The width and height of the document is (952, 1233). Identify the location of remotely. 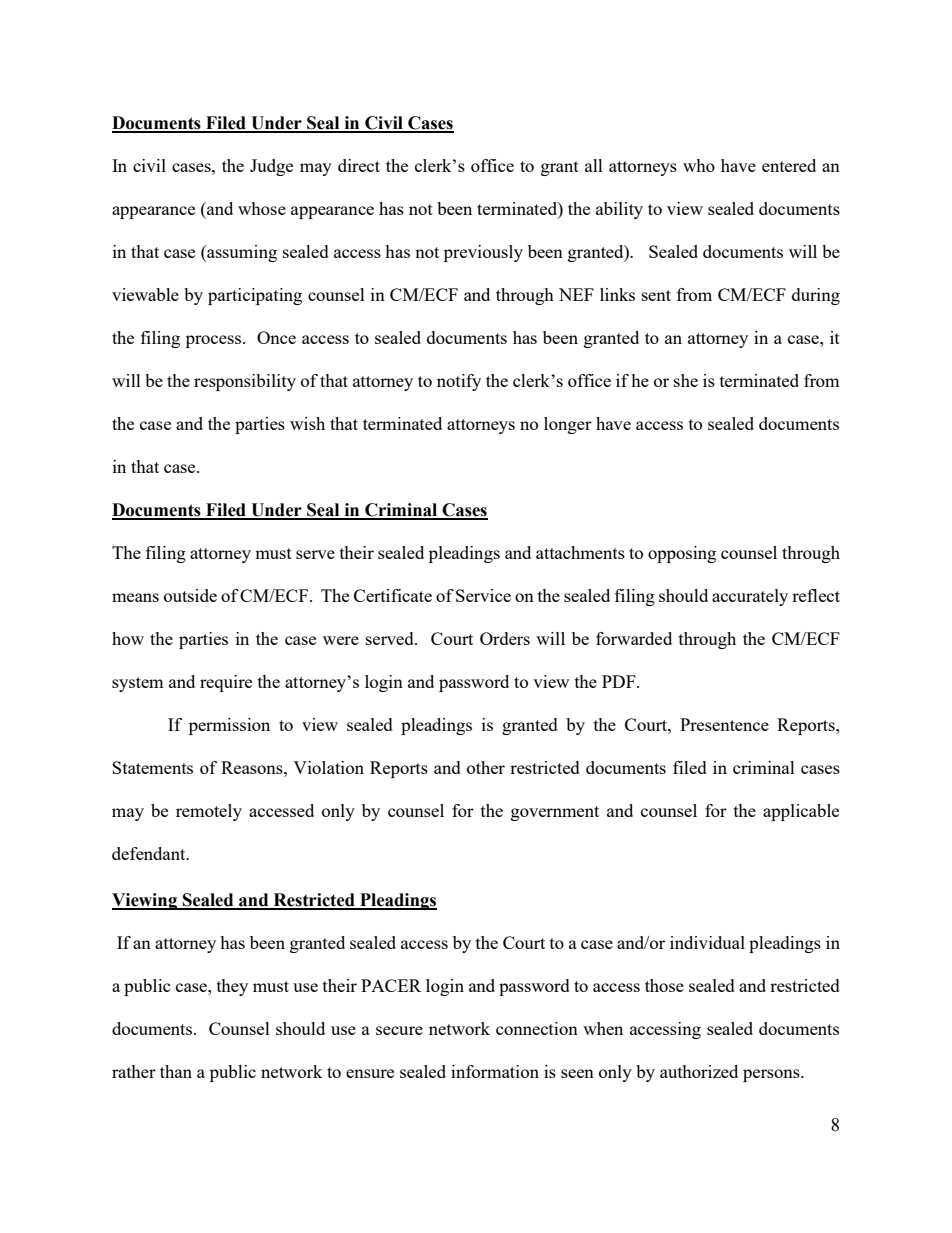
(209, 812).
